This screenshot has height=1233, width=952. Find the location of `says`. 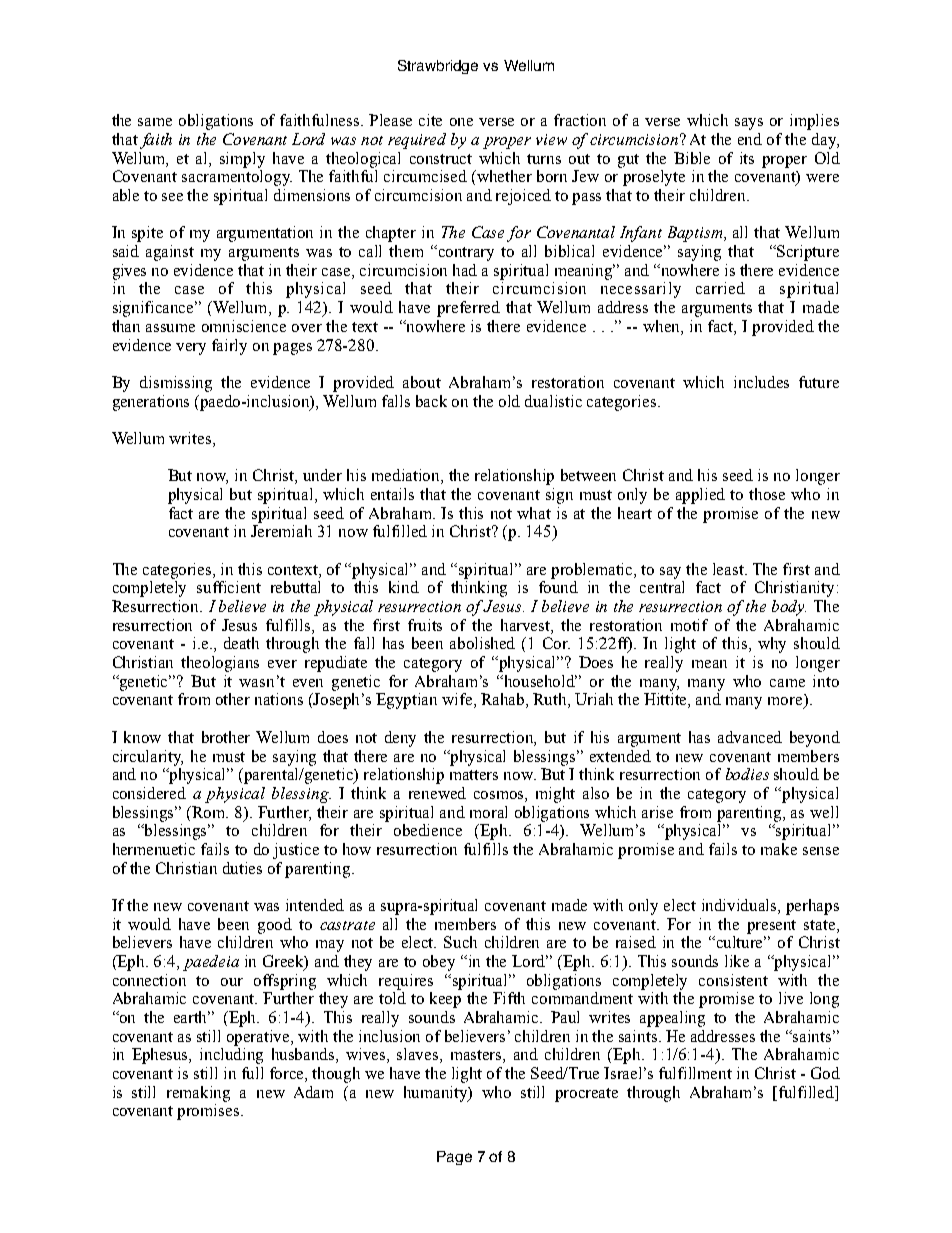

says is located at coordinates (749, 124).
